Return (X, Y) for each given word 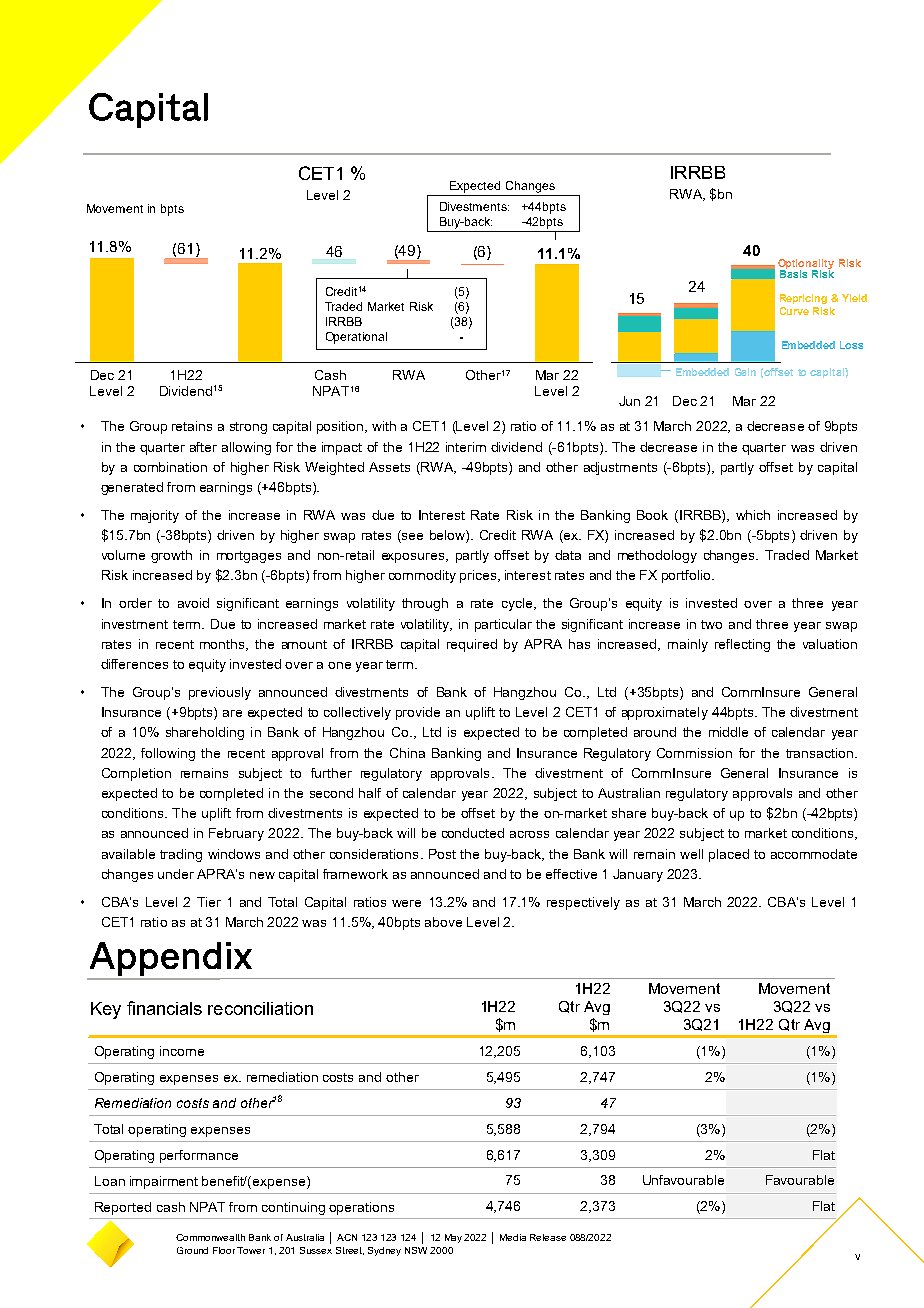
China (407, 753)
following (168, 754)
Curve (794, 311)
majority (155, 516)
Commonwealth (210, 1237)
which (753, 515)
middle (728, 732)
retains (192, 426)
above (443, 922)
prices (479, 576)
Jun (629, 401)
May (453, 1238)
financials (164, 1008)
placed (729, 855)
